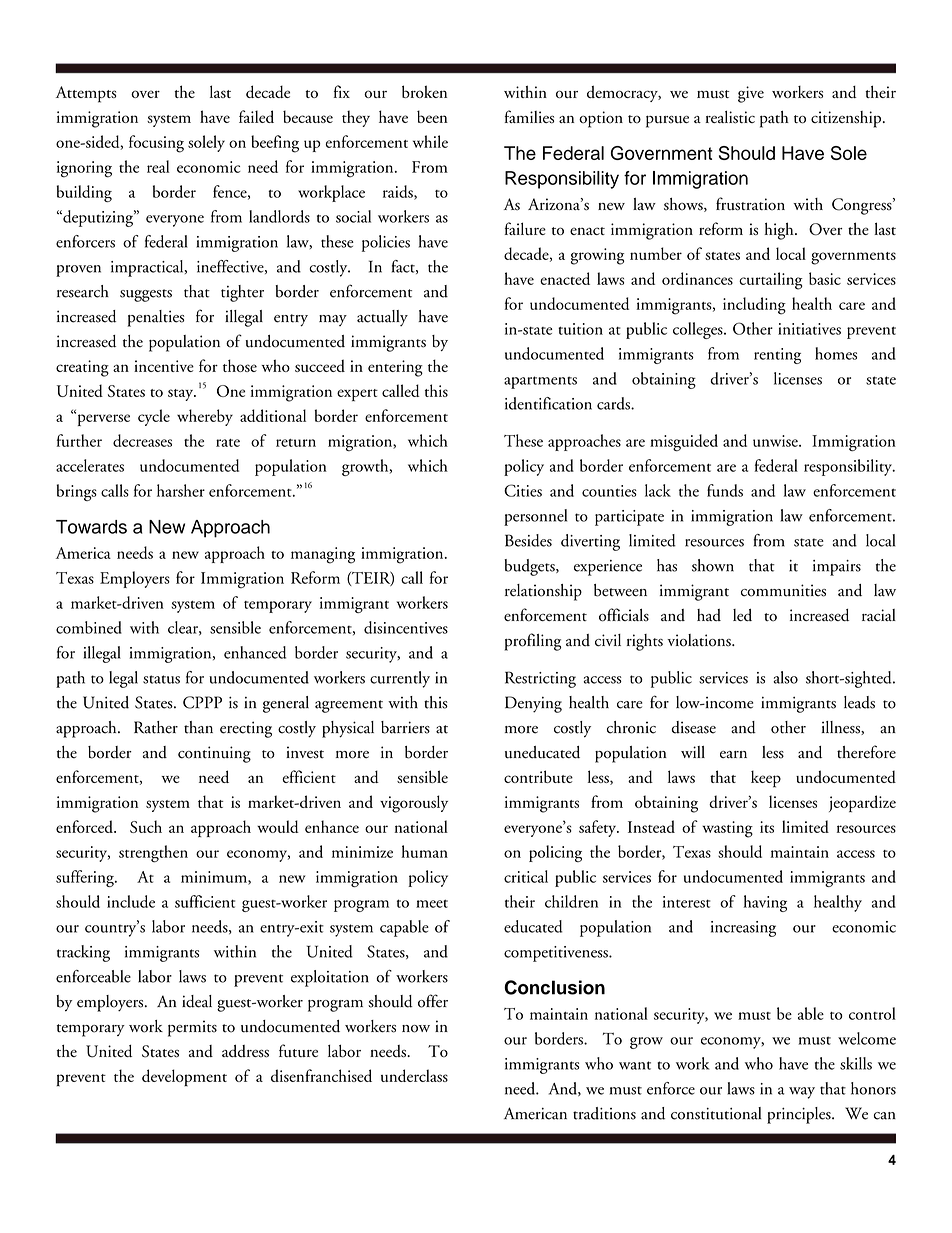  What do you see at coordinates (414, 1075) in the page?
I see `underclass` at bounding box center [414, 1075].
